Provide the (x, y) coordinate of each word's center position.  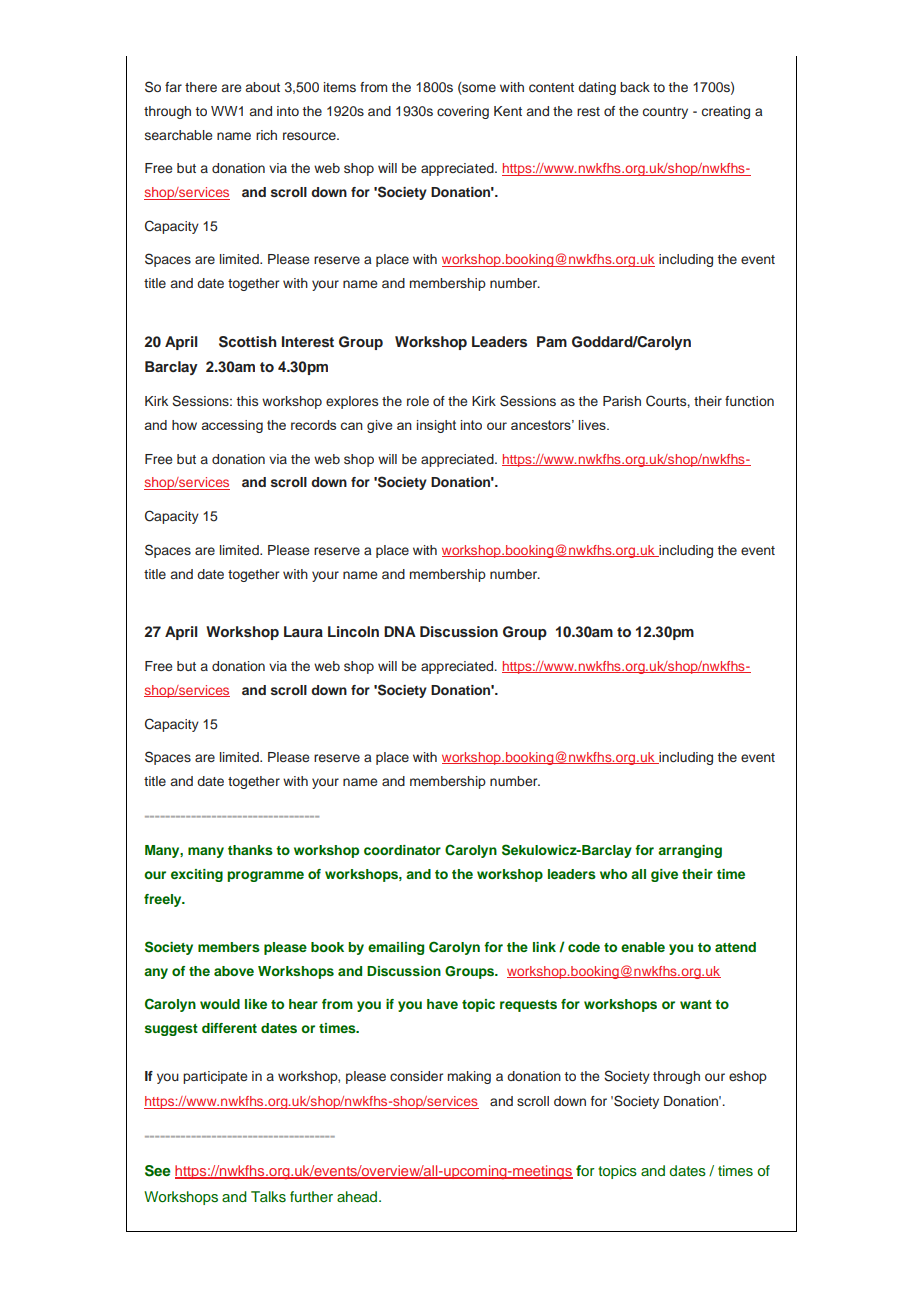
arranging (690, 851)
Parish (622, 401)
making (469, 1077)
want (696, 1004)
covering (463, 112)
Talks (268, 1197)
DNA (400, 631)
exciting (197, 875)
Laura (303, 631)
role (418, 401)
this (247, 401)
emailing (396, 948)
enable (643, 947)
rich (266, 135)
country (665, 113)
